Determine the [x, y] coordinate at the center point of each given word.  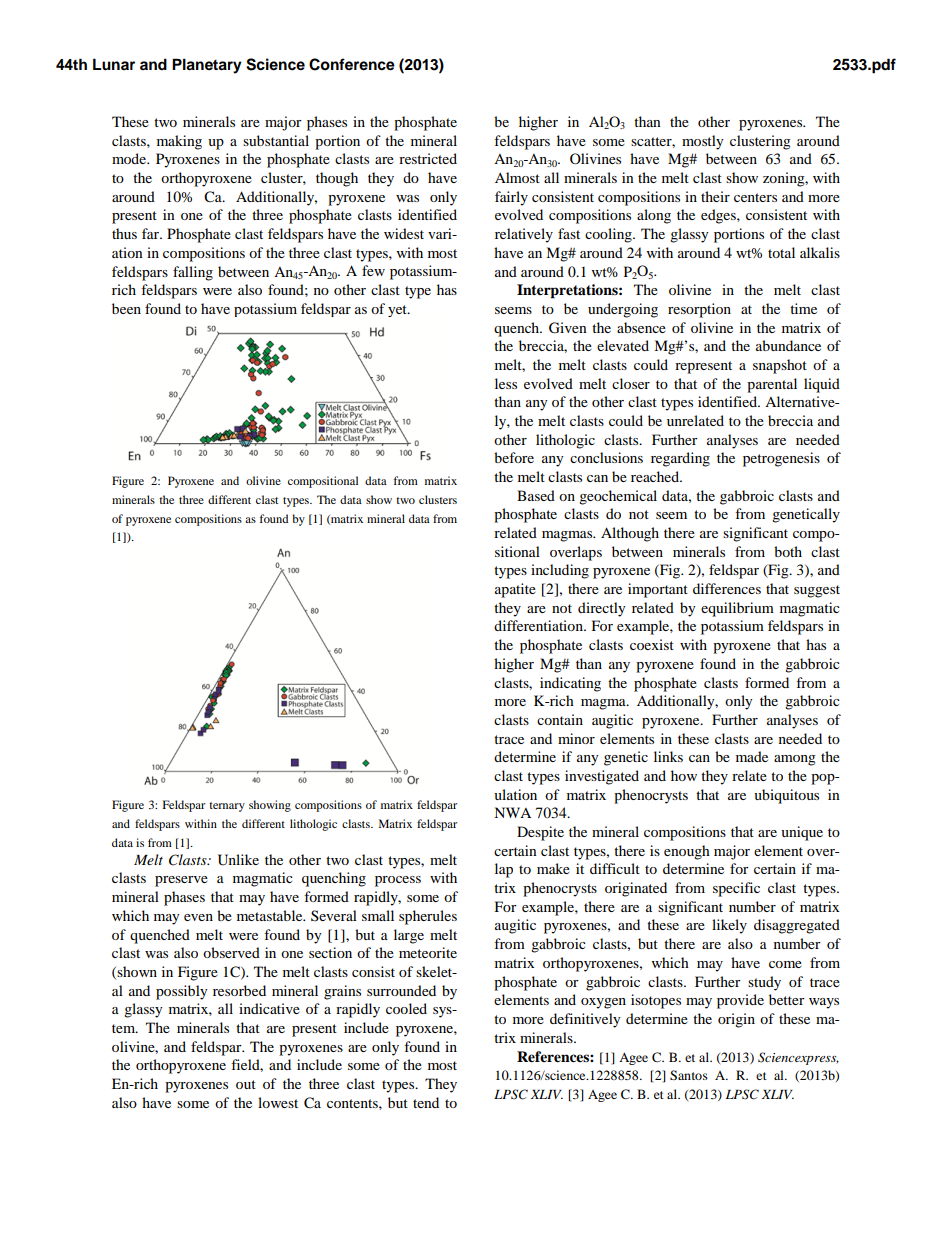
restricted [428, 158]
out [246, 1084]
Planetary [207, 66]
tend [426, 1102]
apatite [515, 590]
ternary [227, 807]
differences [727, 588]
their [715, 196]
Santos [689, 1075]
